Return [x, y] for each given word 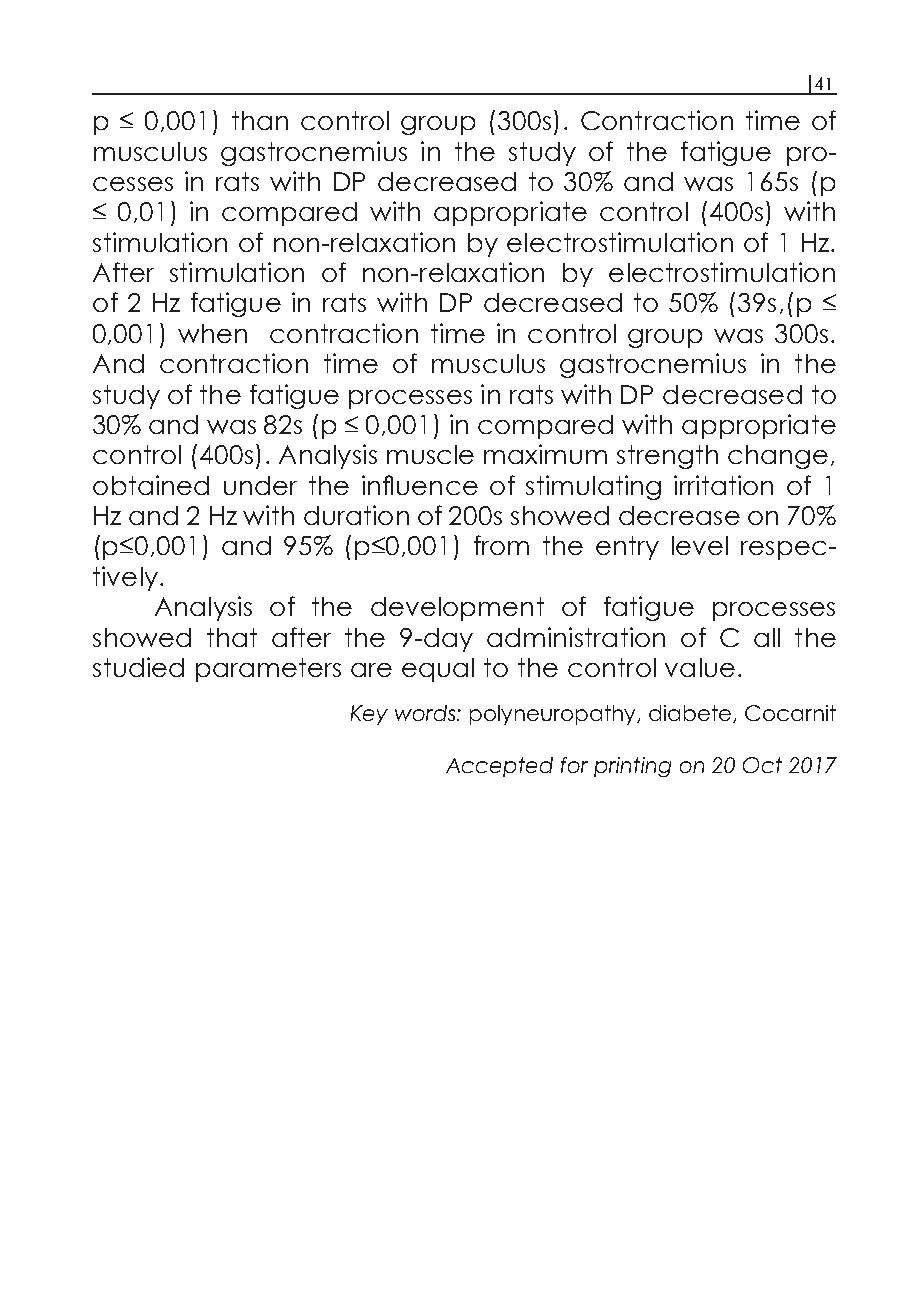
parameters [268, 670]
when [212, 333]
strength [667, 457]
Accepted [499, 767]
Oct [762, 765]
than [260, 120]
